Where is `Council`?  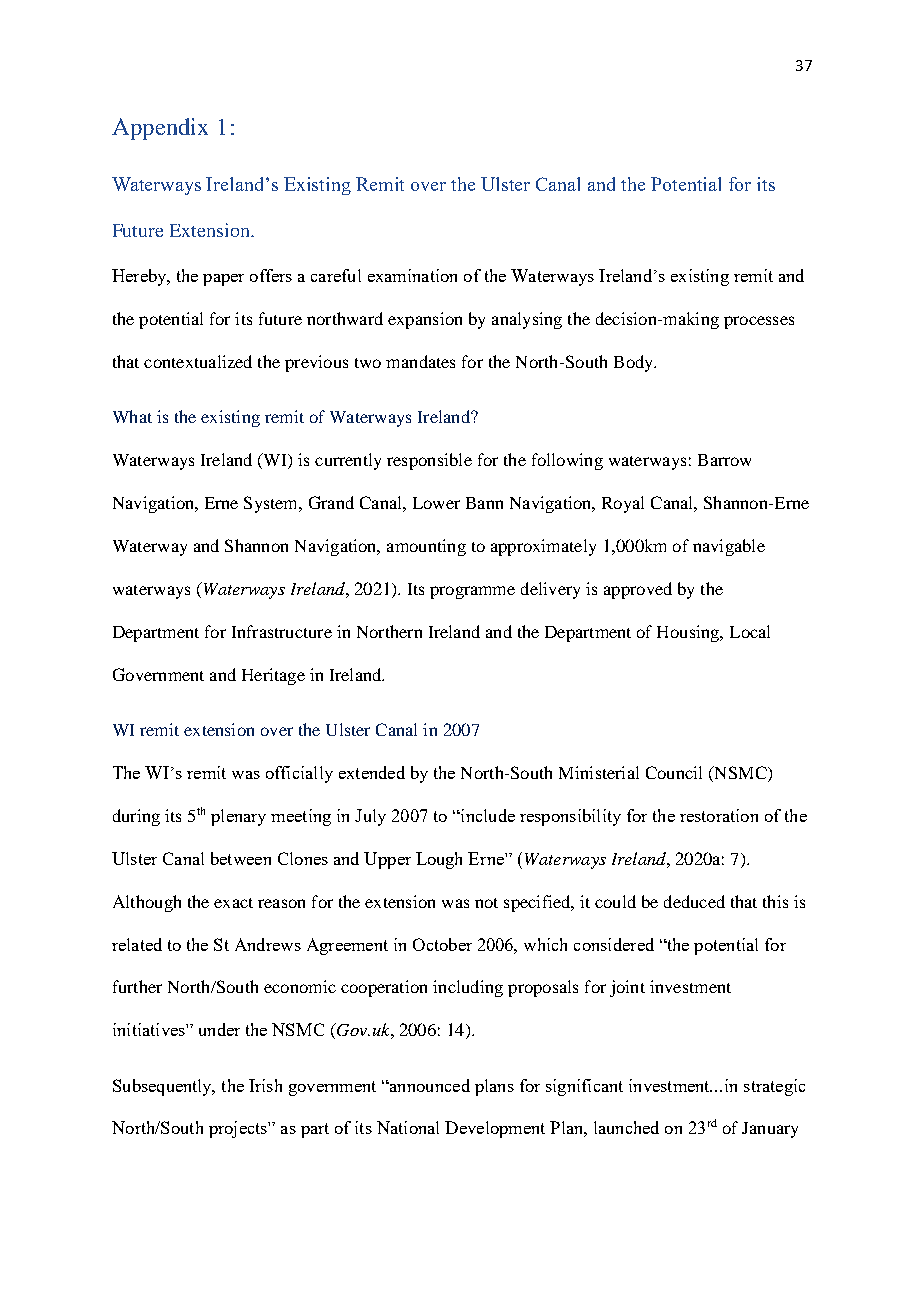 Council is located at coordinates (674, 772).
